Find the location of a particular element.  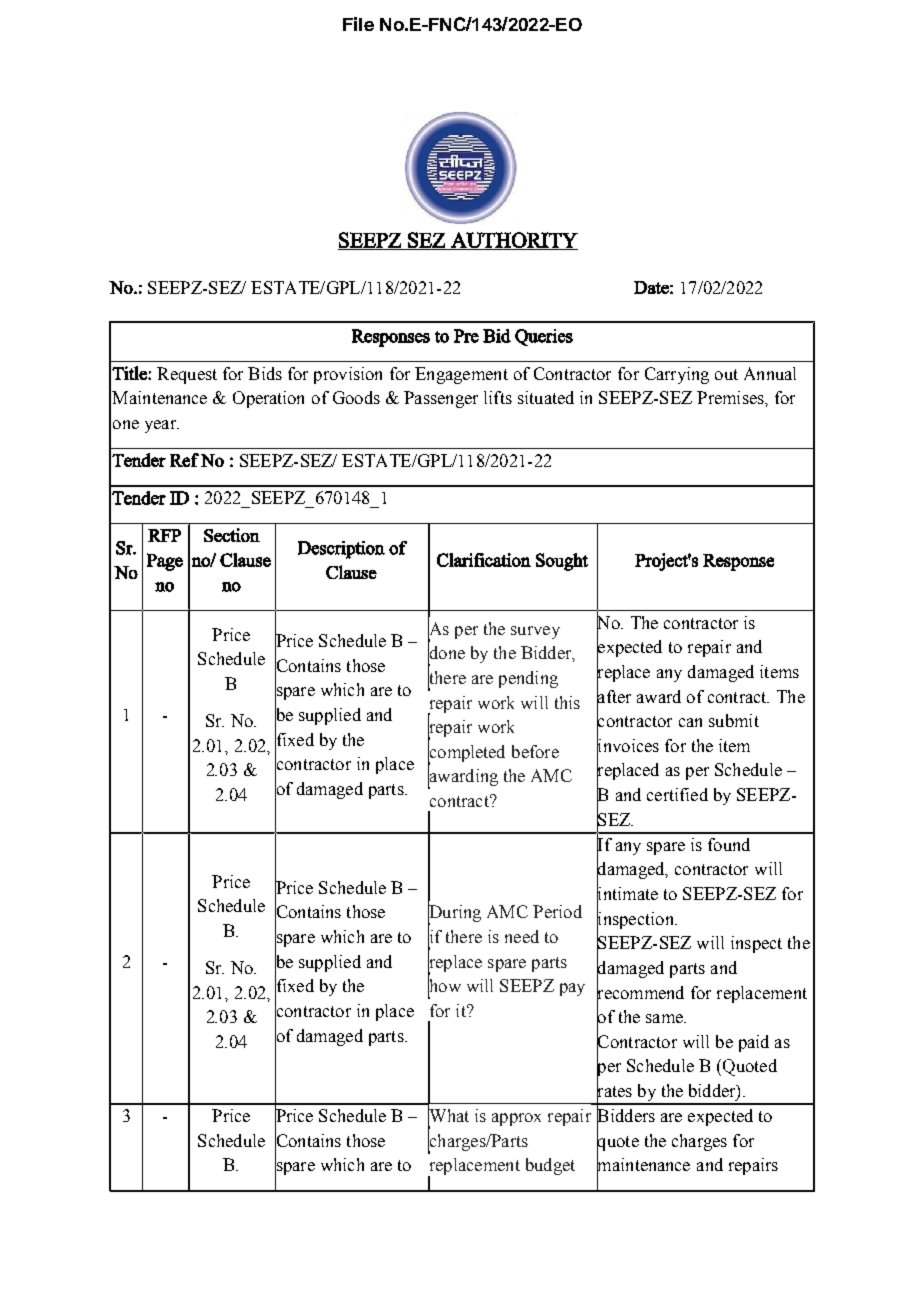

Bids is located at coordinates (265, 373).
